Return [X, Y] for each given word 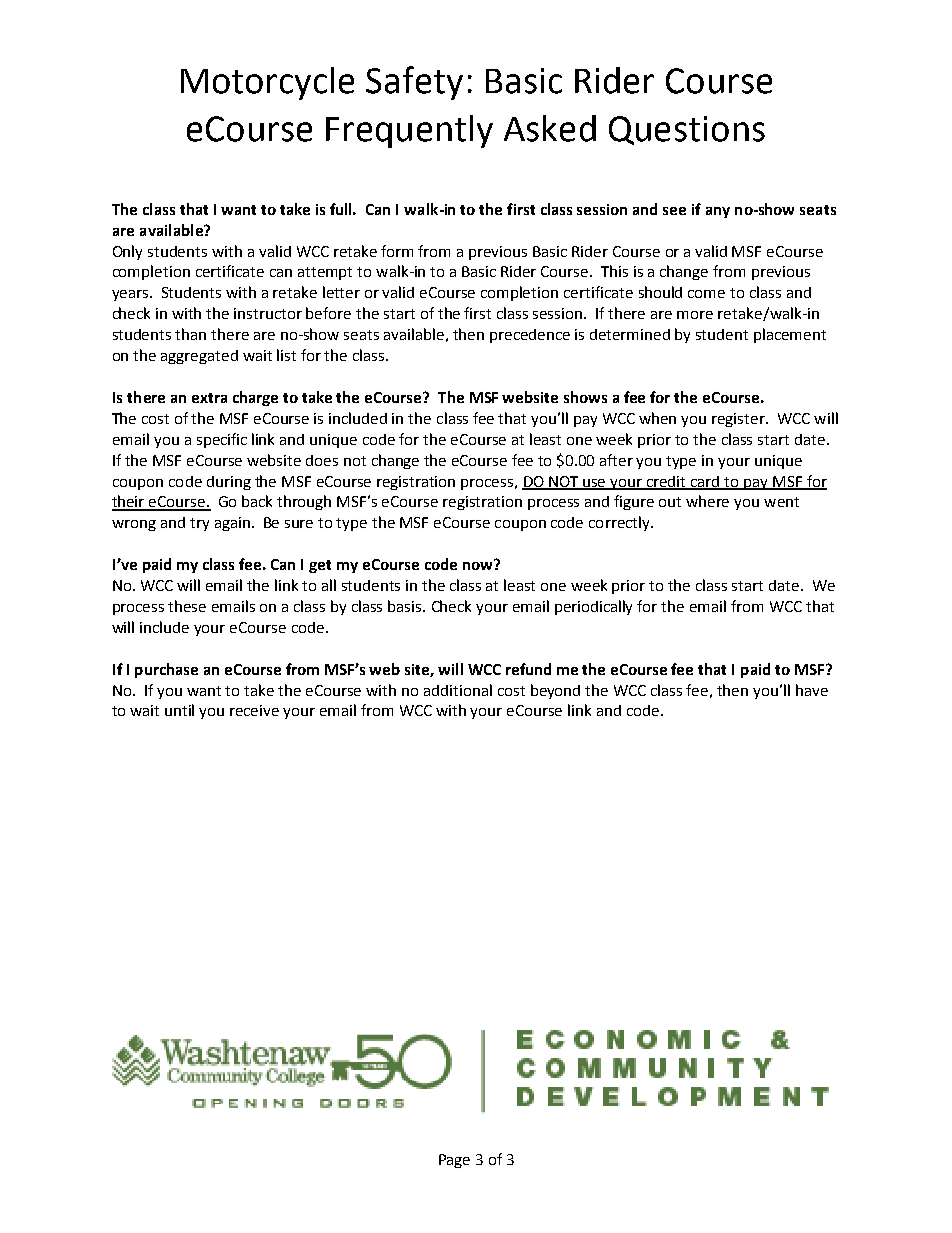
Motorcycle [267, 83]
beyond [555, 691]
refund [528, 669]
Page [454, 1161]
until [179, 710]
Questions [687, 130]
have [812, 690]
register [739, 420]
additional [458, 690]
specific [222, 440]
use [595, 484]
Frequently [409, 131]
